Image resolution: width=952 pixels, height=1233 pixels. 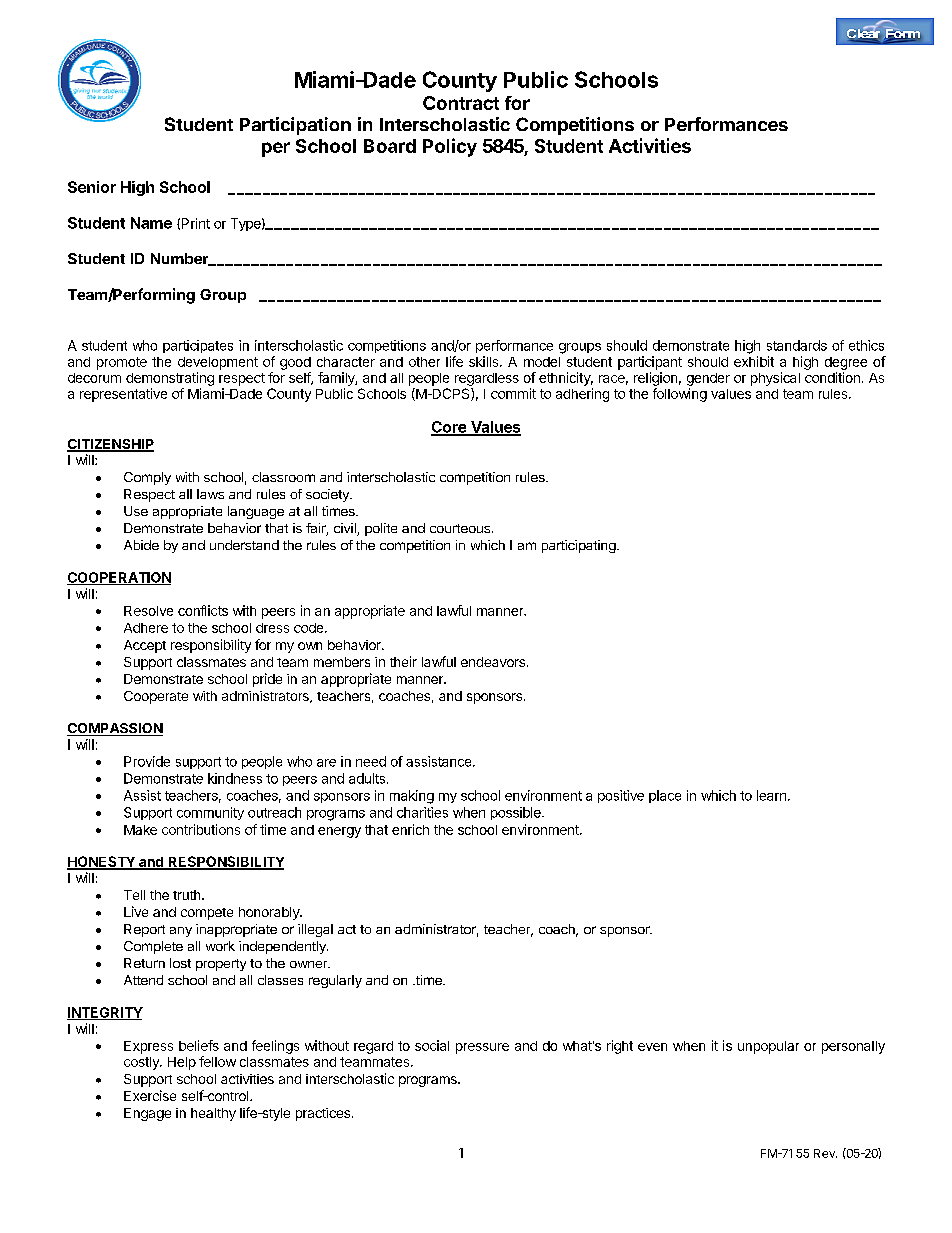 What do you see at coordinates (797, 345) in the screenshot?
I see `standards` at bounding box center [797, 345].
